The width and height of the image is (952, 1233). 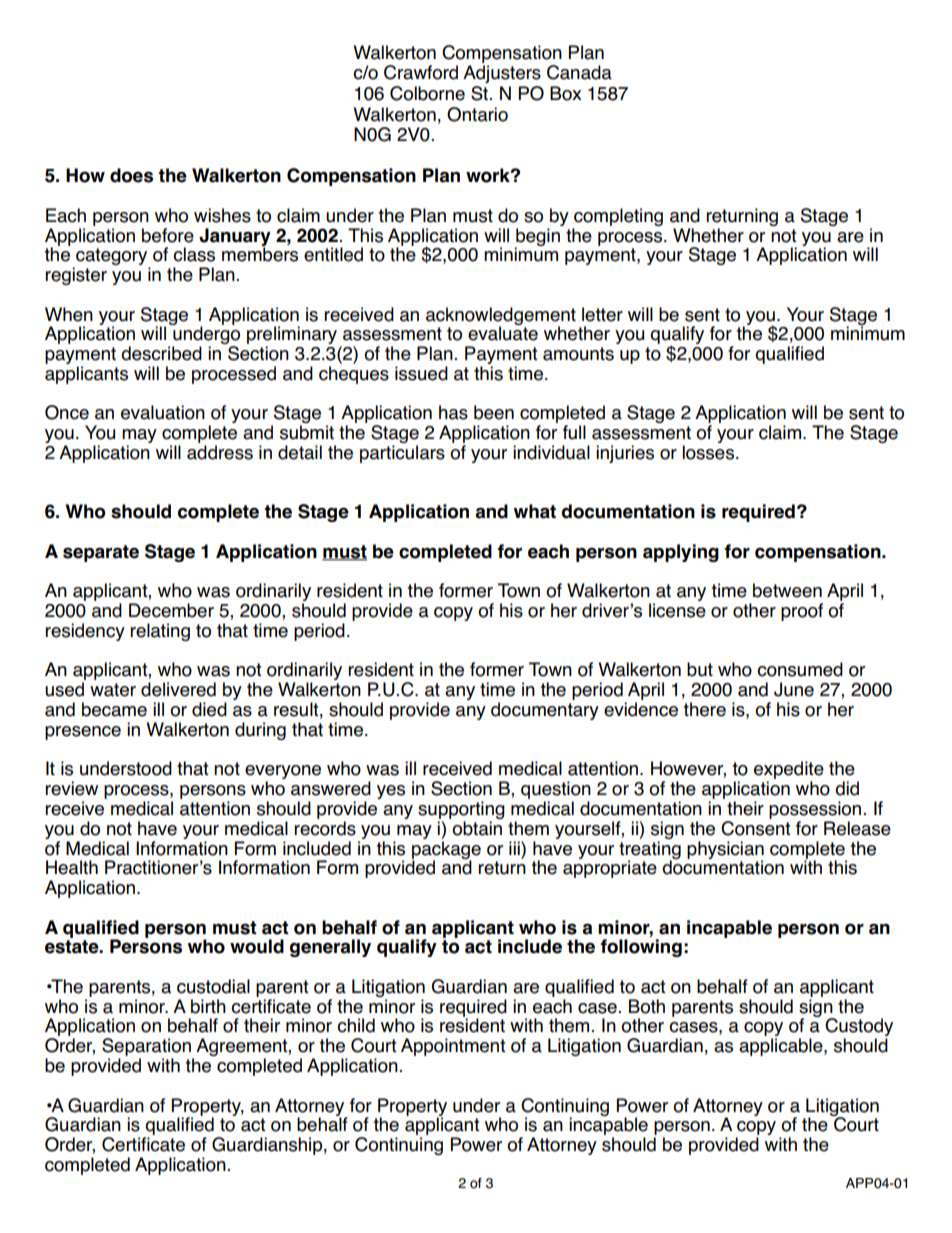 I want to click on Canada, so click(x=579, y=72).
